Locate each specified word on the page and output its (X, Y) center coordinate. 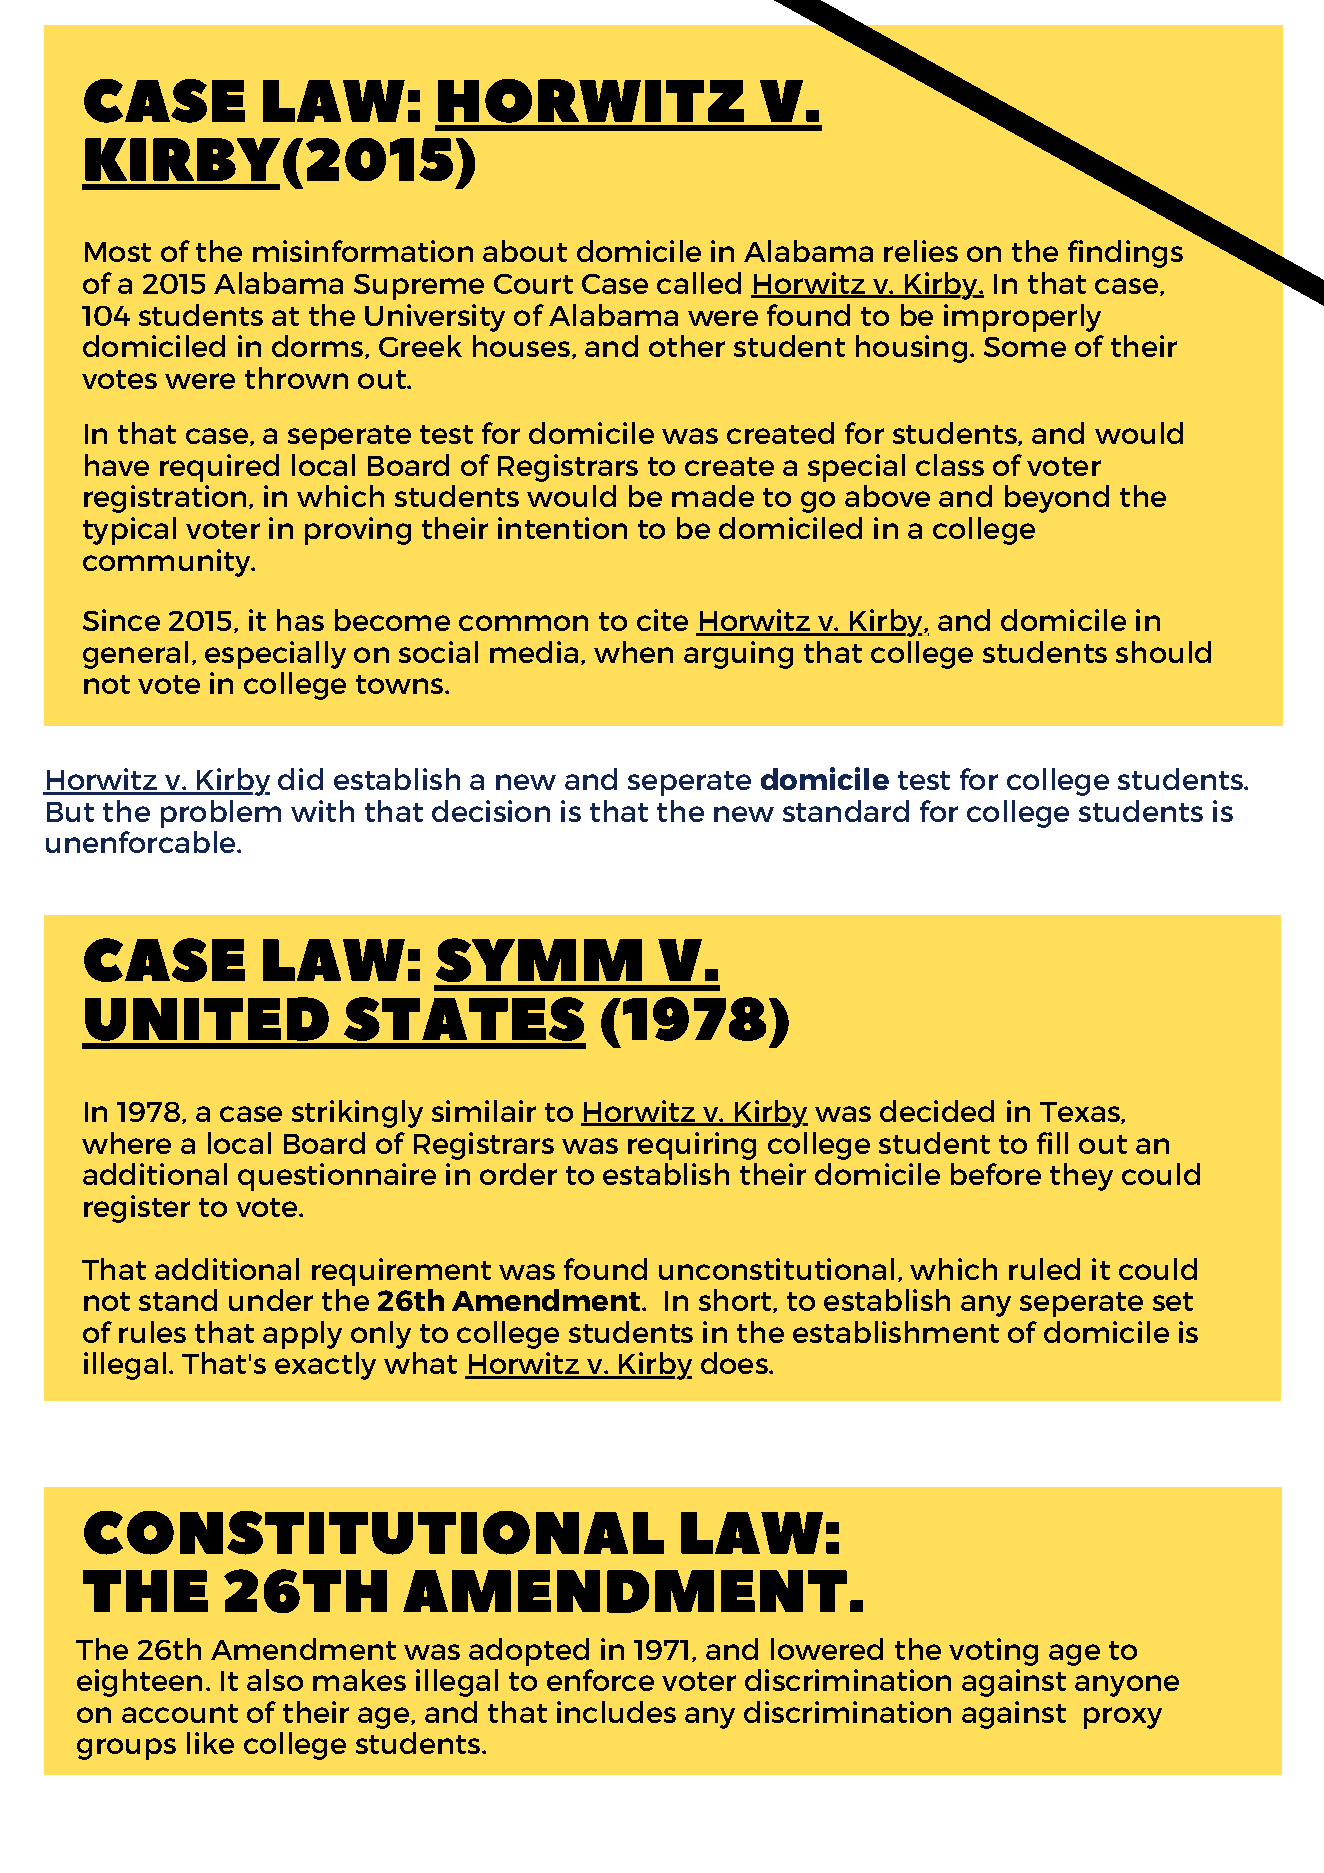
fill (1052, 1143)
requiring (692, 1146)
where (126, 1143)
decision (491, 811)
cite (662, 620)
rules (152, 1332)
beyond (1057, 499)
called (699, 283)
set (1173, 1301)
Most (118, 252)
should (1163, 652)
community (168, 563)
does (735, 1363)
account (180, 1713)
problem (221, 814)
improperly (1022, 318)
